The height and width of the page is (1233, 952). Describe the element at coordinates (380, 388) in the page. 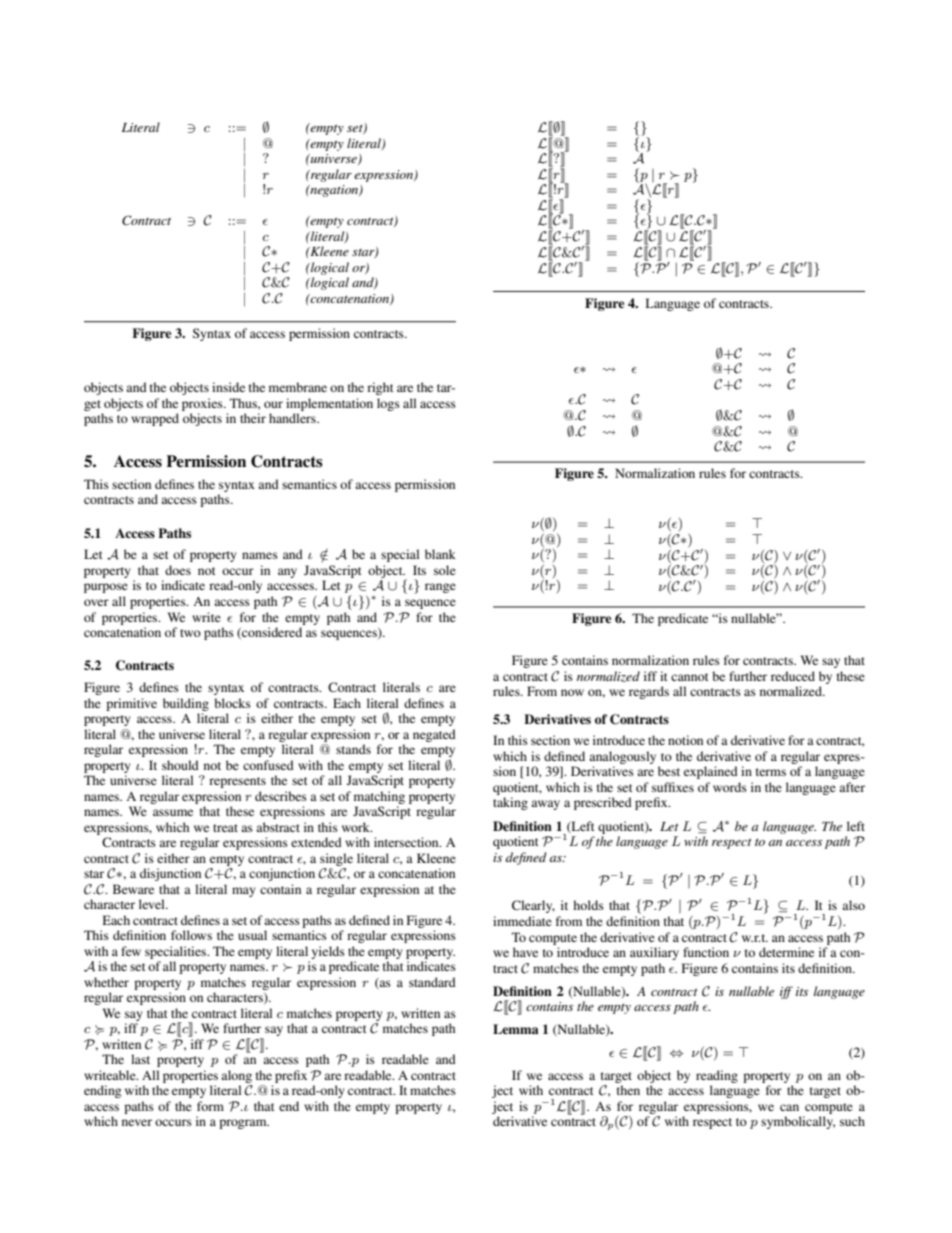

I see `right` at that location.
